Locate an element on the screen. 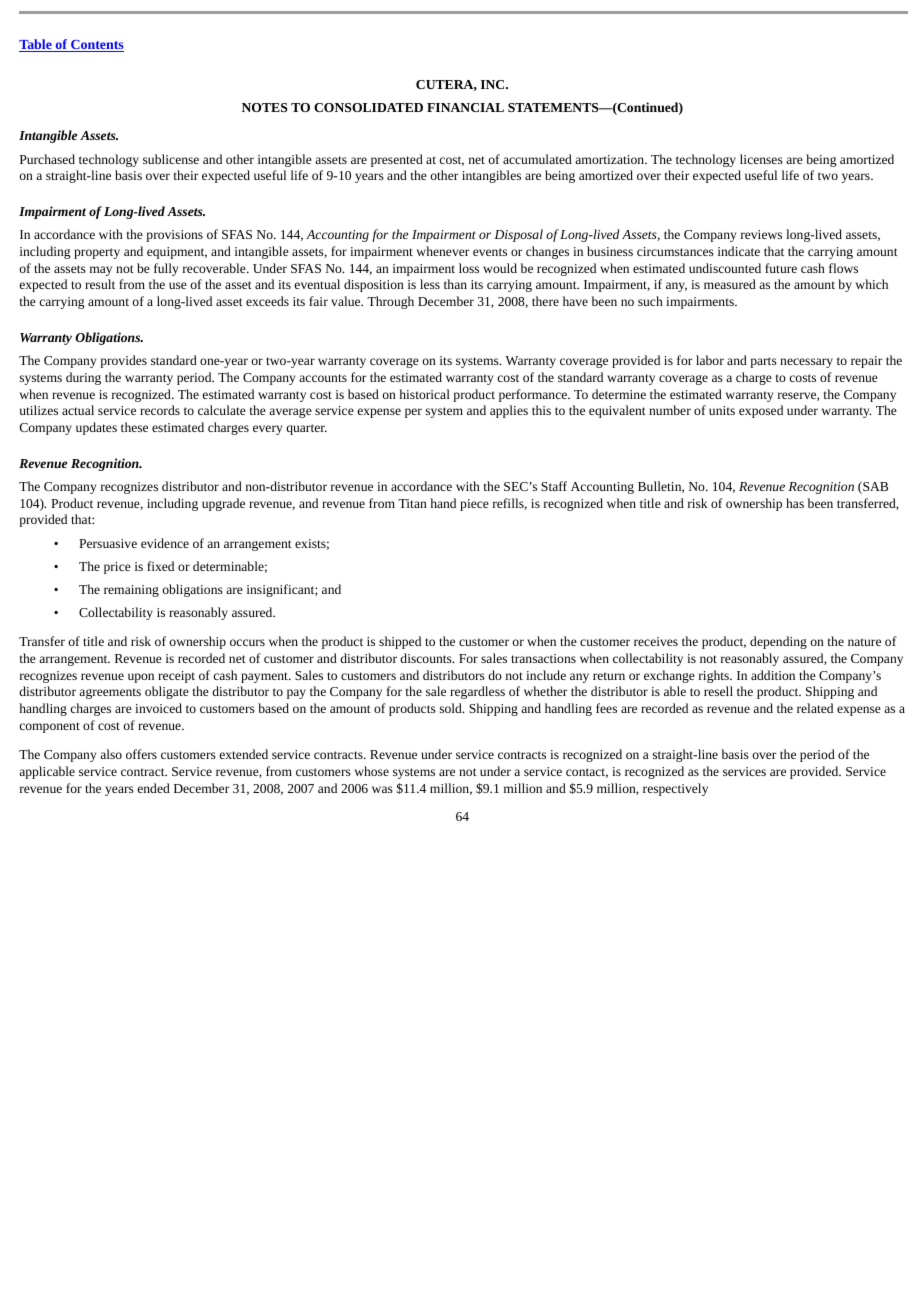  FINANCIAL is located at coordinates (465, 107).
